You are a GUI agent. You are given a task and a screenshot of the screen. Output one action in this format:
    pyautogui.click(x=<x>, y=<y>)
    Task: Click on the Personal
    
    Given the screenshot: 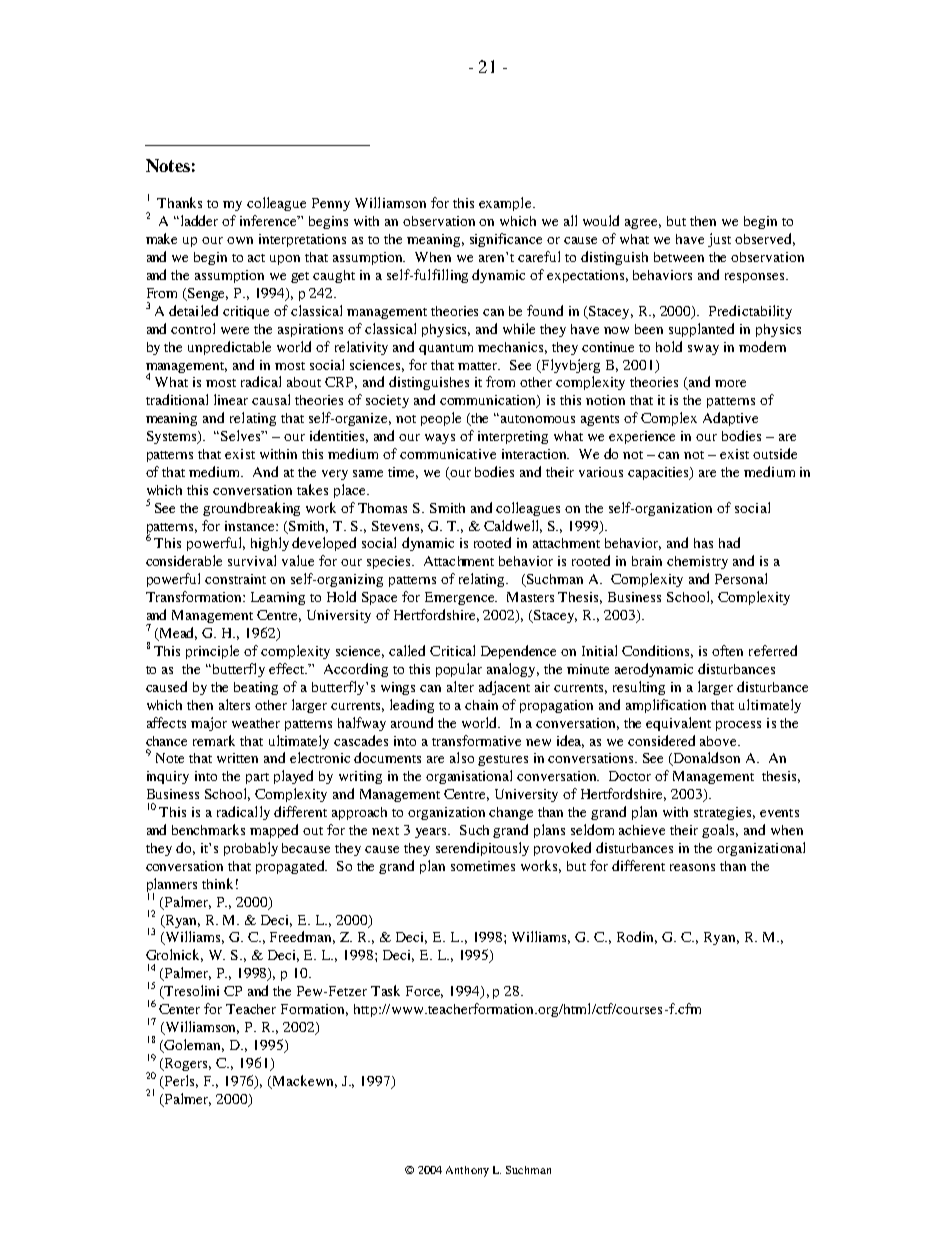 What is the action you would take?
    pyautogui.click(x=741, y=578)
